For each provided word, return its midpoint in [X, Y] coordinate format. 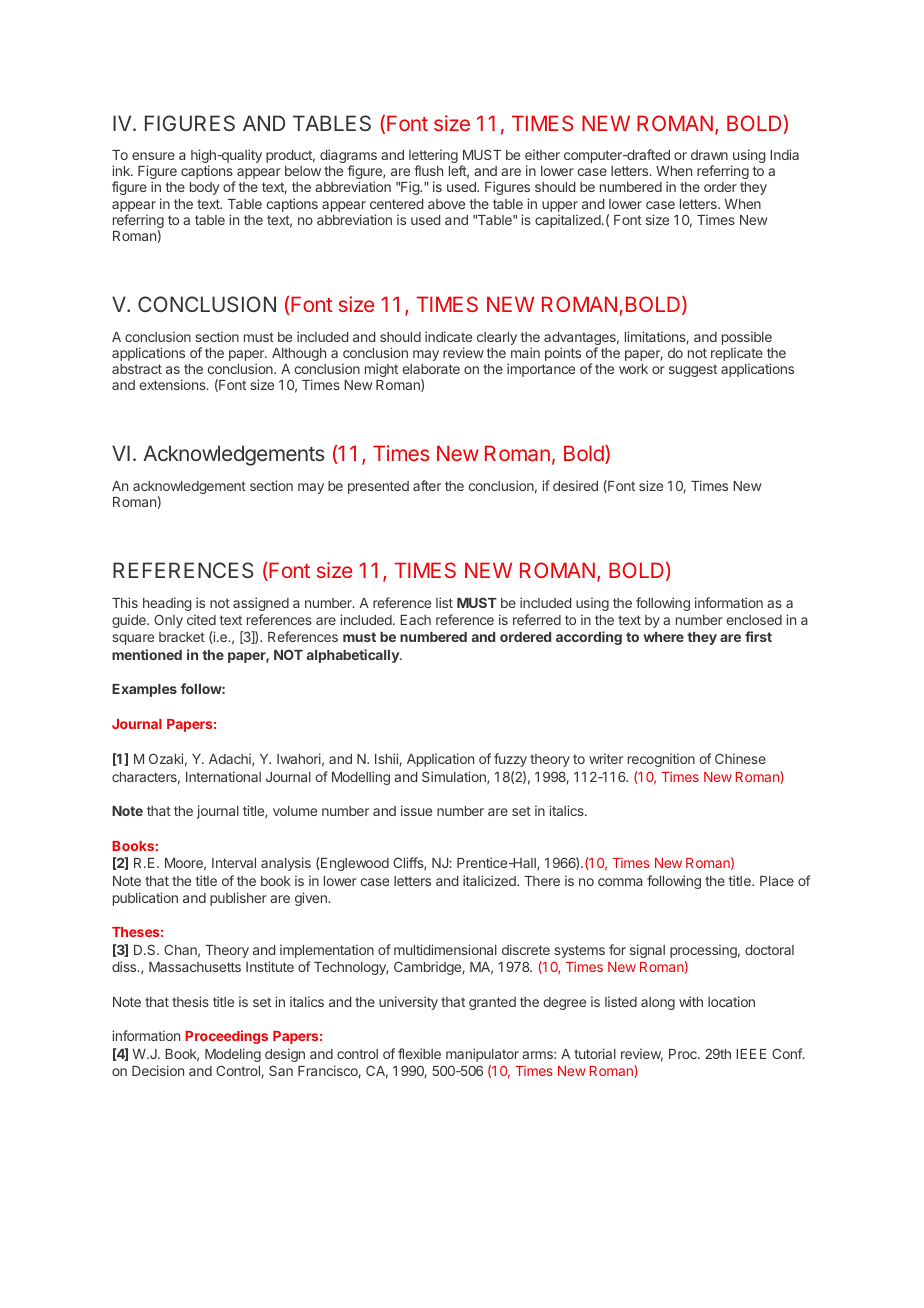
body [204, 188]
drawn [709, 155]
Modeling [233, 1055]
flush [428, 170]
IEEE [751, 1054]
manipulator [482, 1055]
